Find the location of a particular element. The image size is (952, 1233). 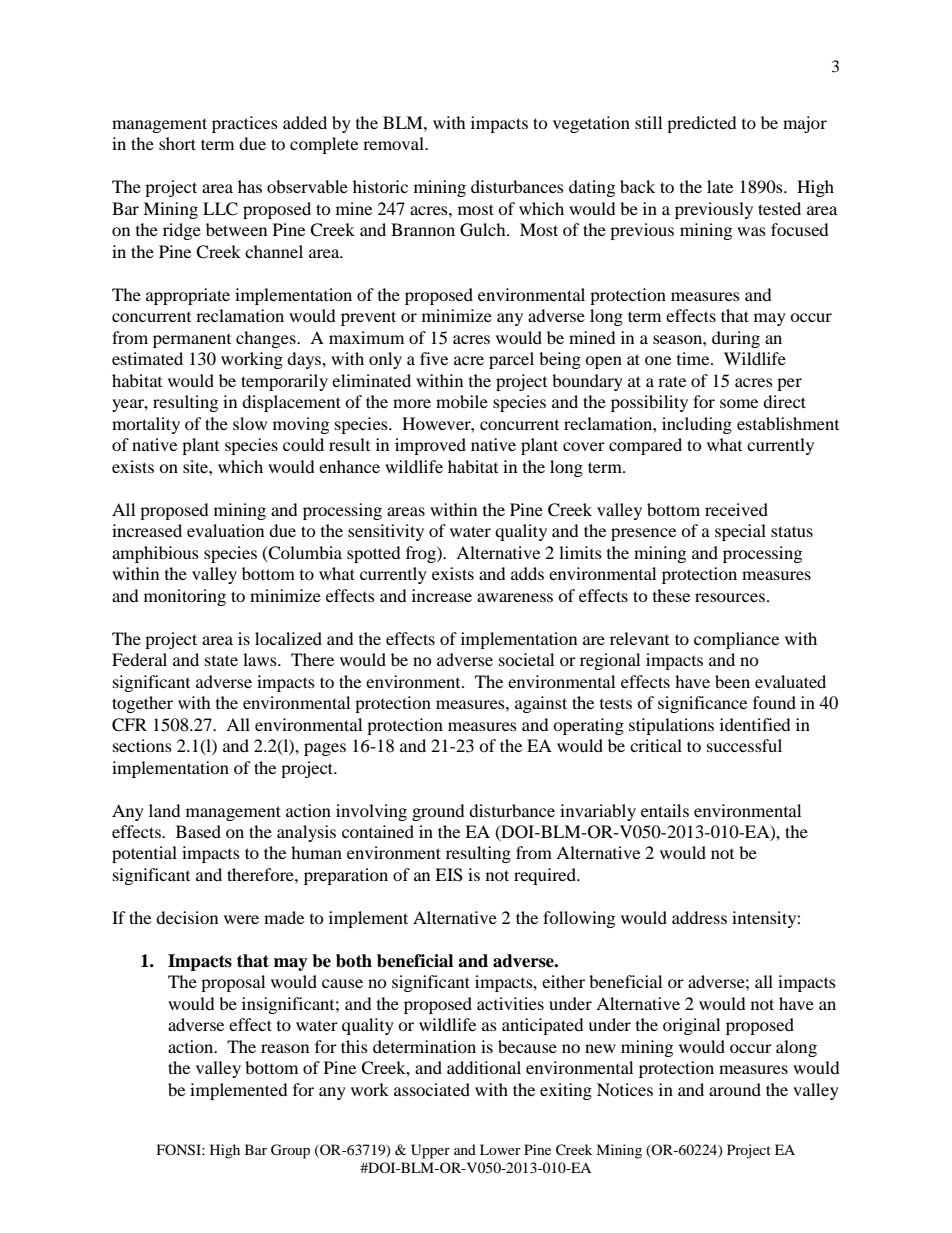

removal is located at coordinates (395, 143).
